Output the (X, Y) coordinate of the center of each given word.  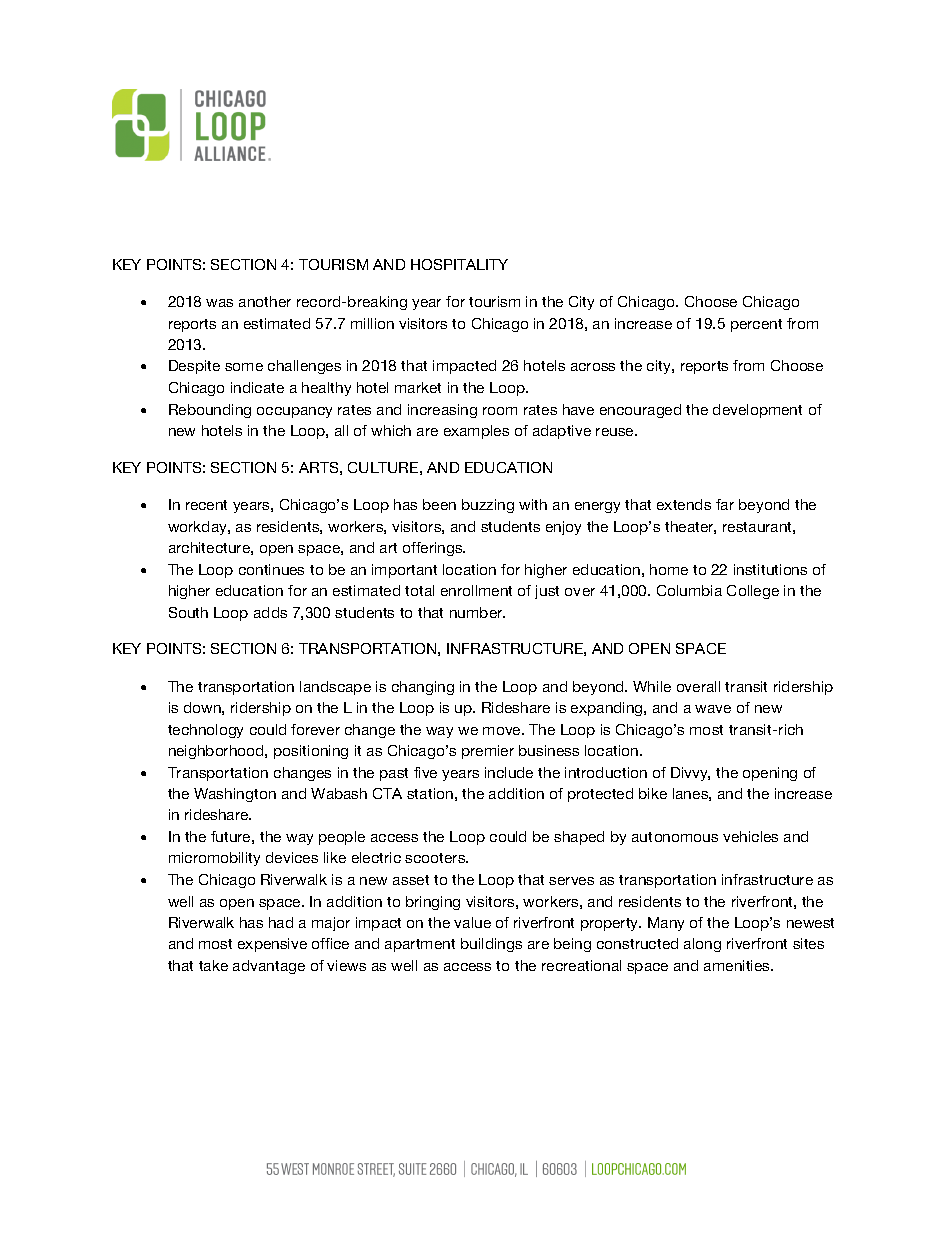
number (477, 612)
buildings (491, 945)
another (265, 301)
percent (756, 325)
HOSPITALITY (459, 264)
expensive (272, 945)
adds (270, 612)
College (753, 592)
